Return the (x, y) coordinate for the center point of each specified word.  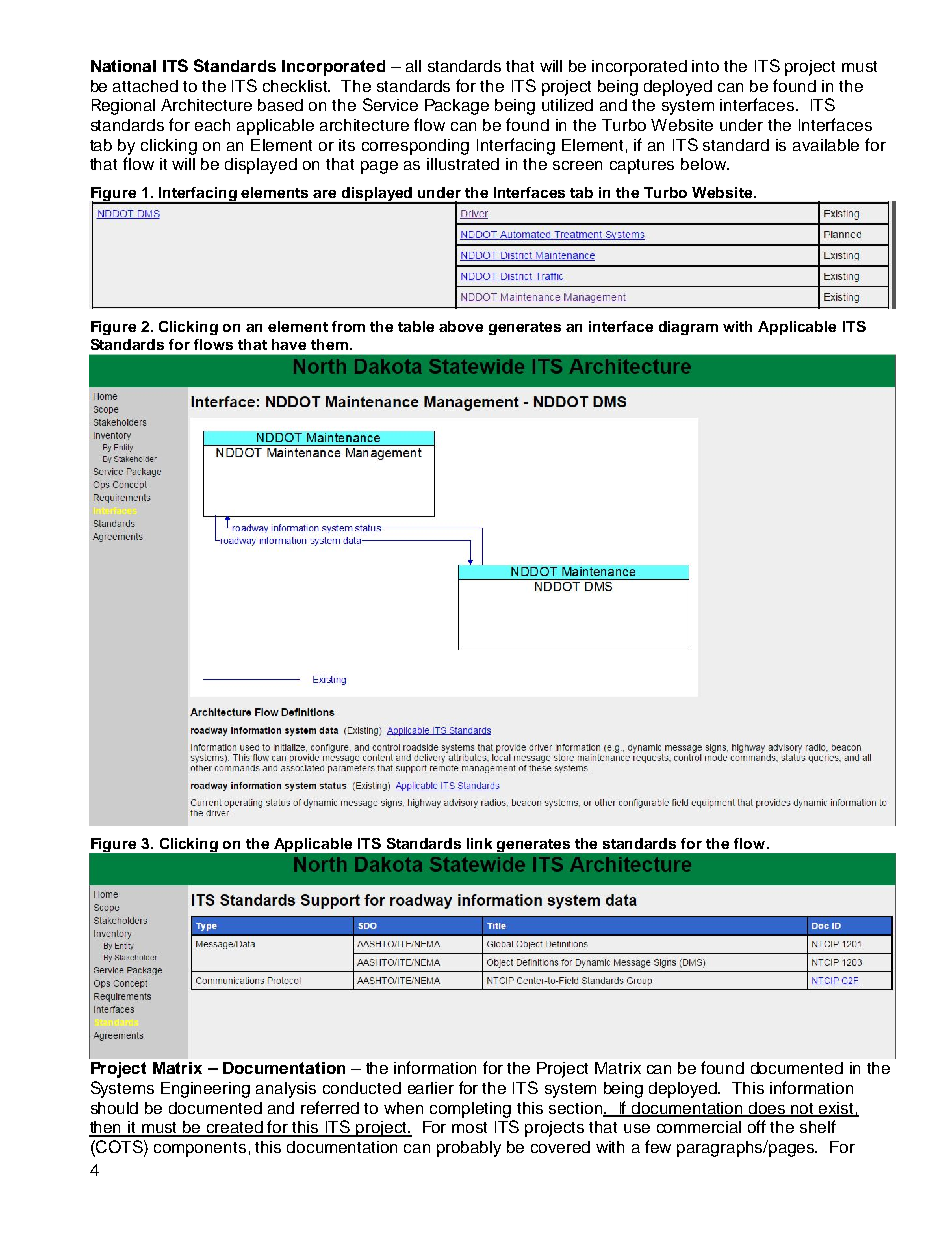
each (212, 125)
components (200, 1149)
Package (457, 107)
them (329, 344)
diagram (688, 328)
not (803, 1109)
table (416, 326)
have (289, 344)
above (461, 326)
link (479, 843)
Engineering (205, 1090)
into (705, 66)
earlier (431, 1088)
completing (470, 1110)
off (757, 1126)
